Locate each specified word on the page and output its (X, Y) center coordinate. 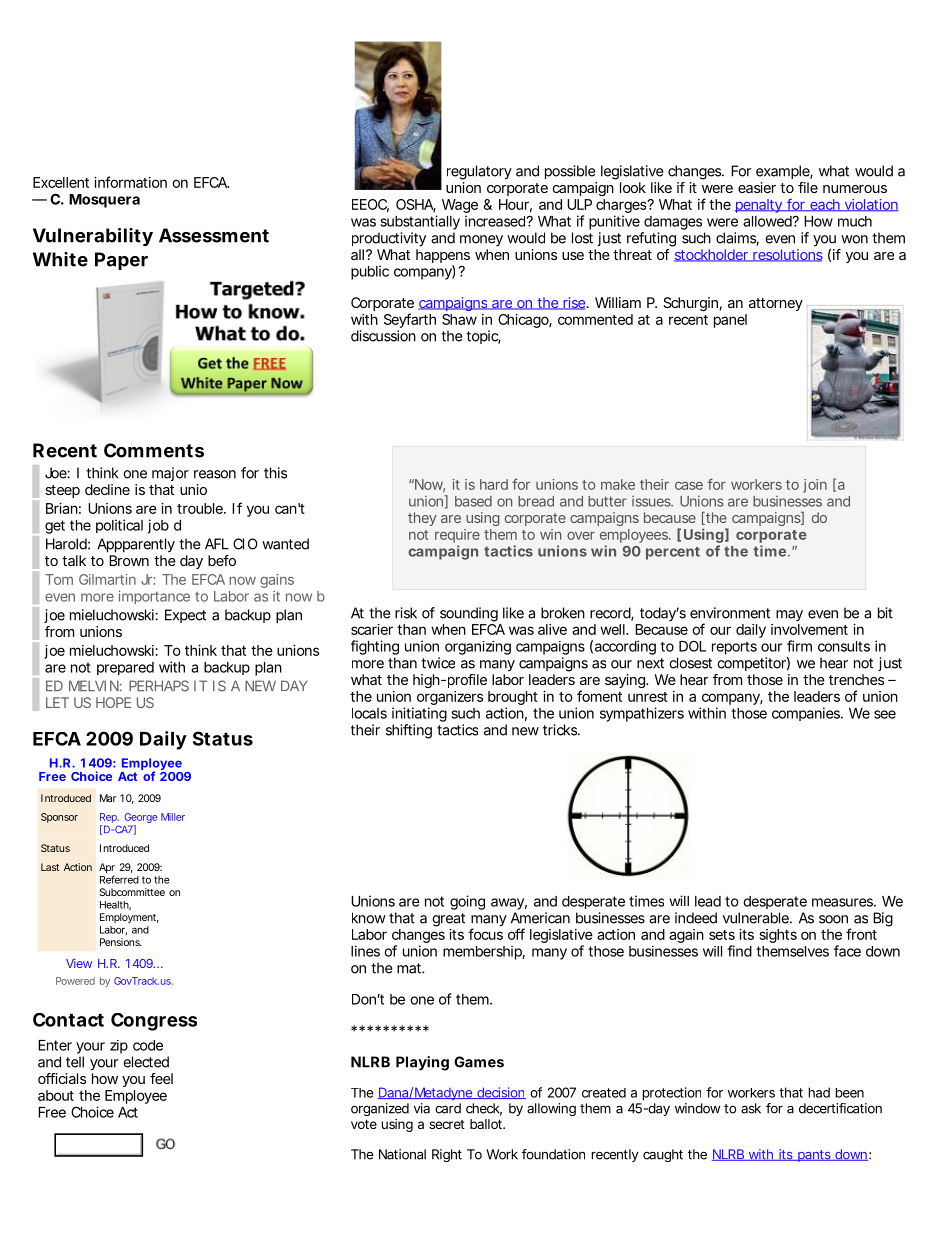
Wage (460, 207)
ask (751, 1108)
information (130, 182)
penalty (759, 206)
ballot (487, 1124)
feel (161, 1078)
